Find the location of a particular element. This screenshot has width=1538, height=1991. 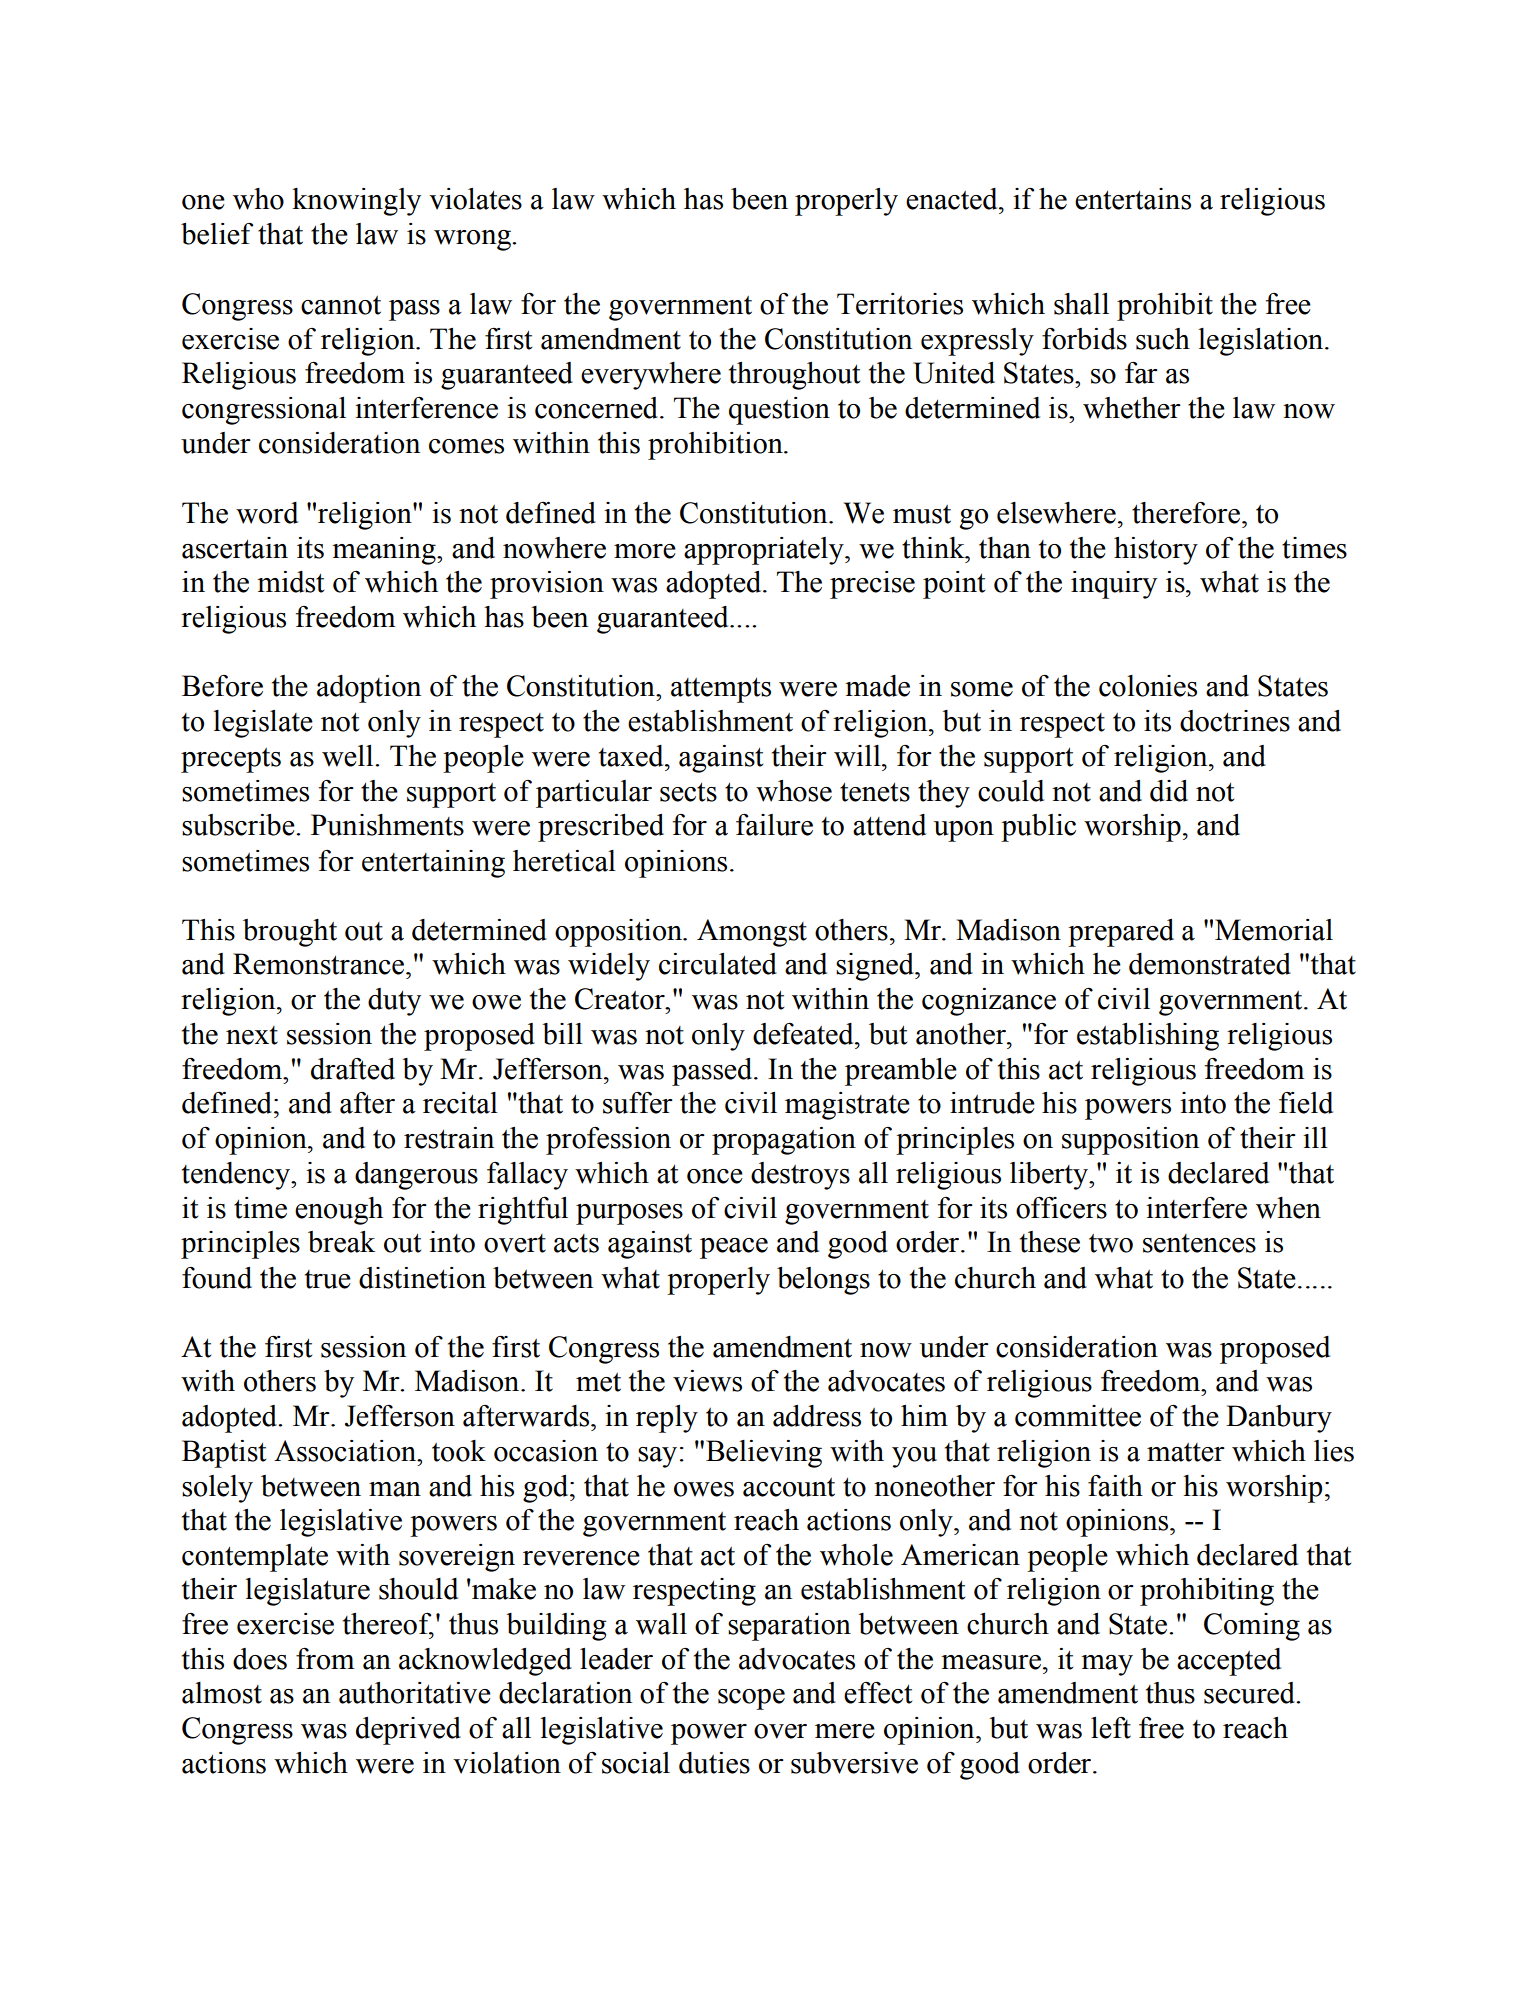

deprived is located at coordinates (408, 1731).
